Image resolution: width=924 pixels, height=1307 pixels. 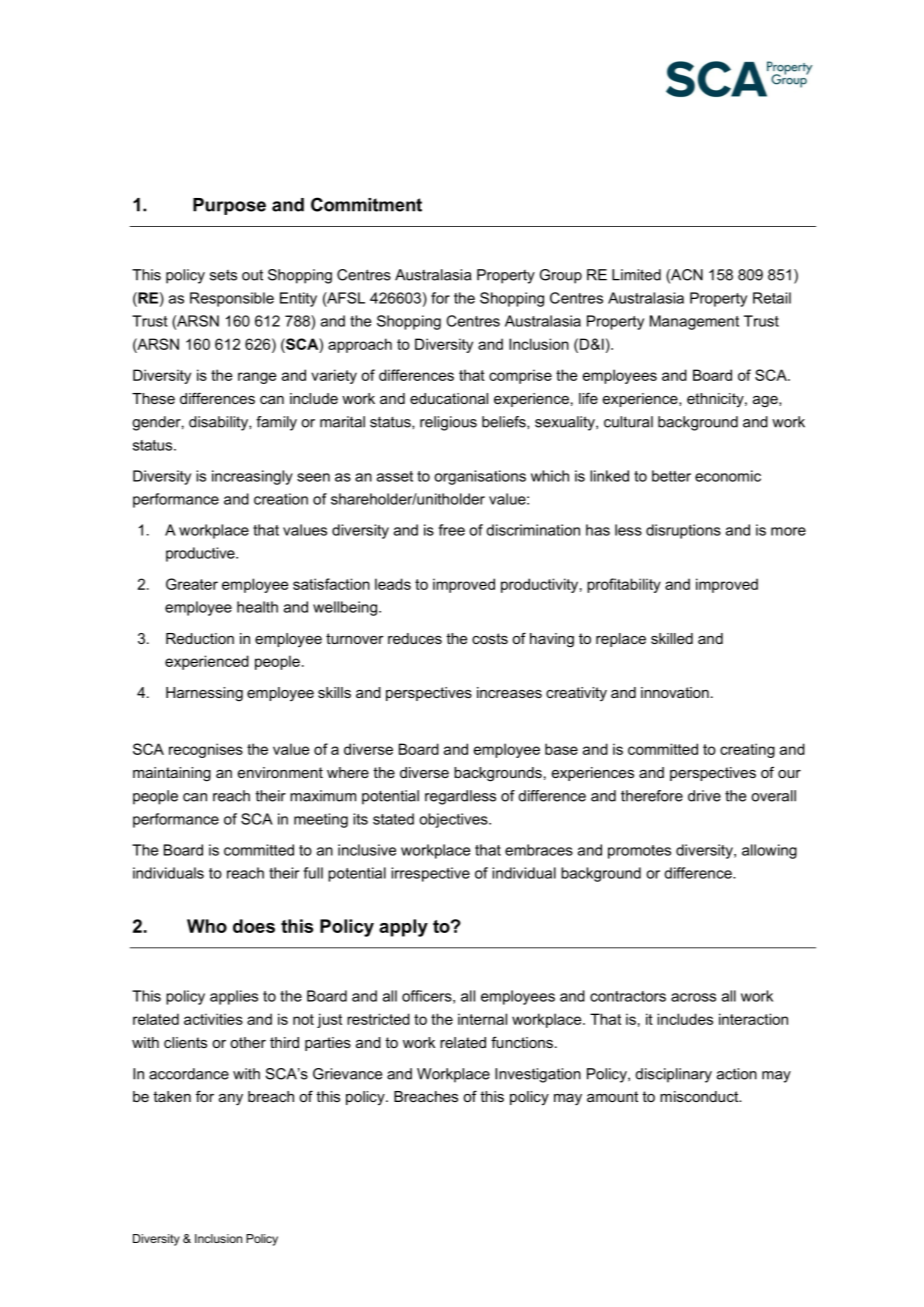 I want to click on environment, so click(x=280, y=772).
